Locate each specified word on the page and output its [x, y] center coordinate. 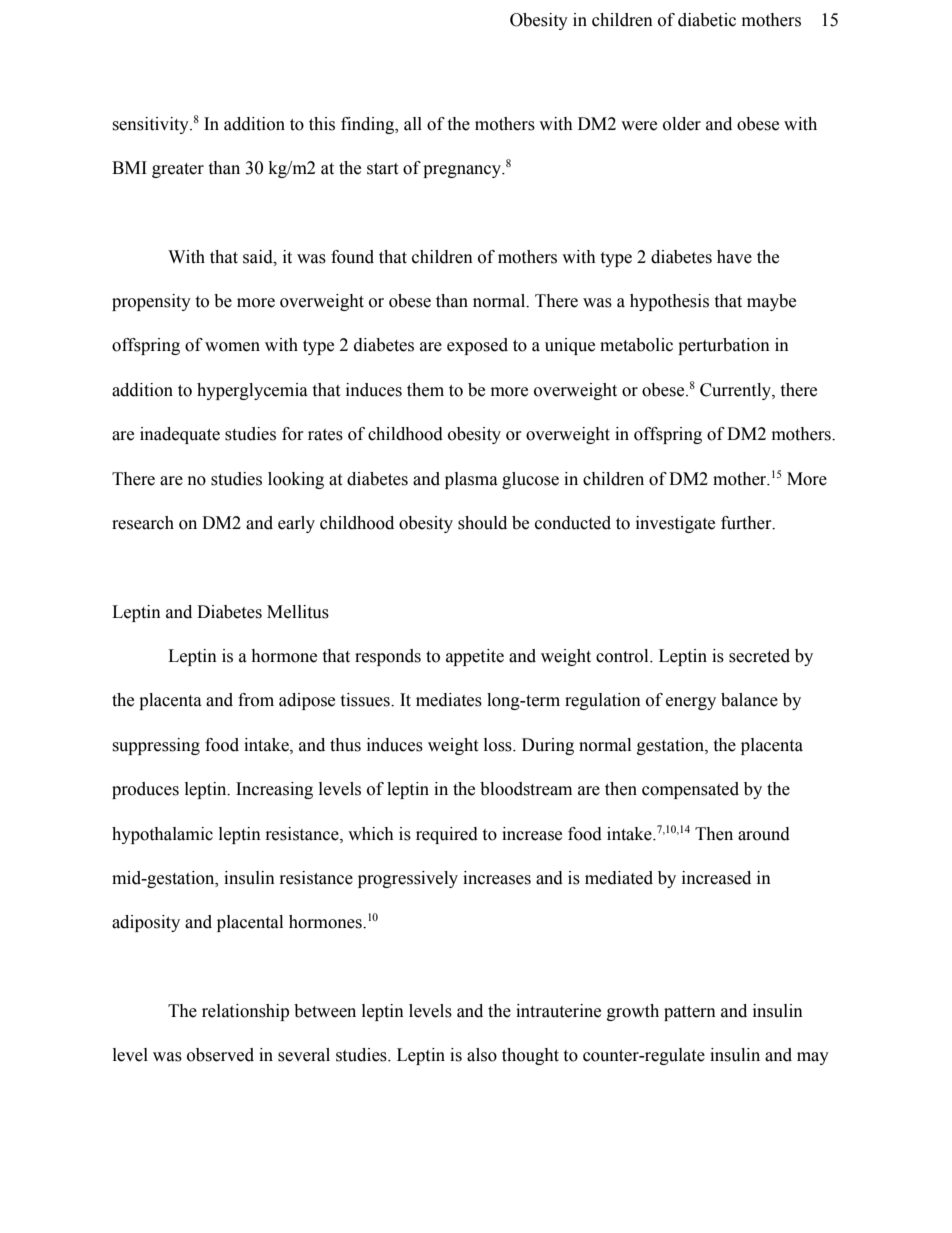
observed [220, 1055]
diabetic [707, 20]
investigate [675, 524]
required [447, 835]
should [482, 523]
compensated [690, 790]
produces [145, 790]
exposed [477, 346]
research [143, 523]
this [322, 124]
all [413, 124]
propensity [151, 302]
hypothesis [669, 302]
